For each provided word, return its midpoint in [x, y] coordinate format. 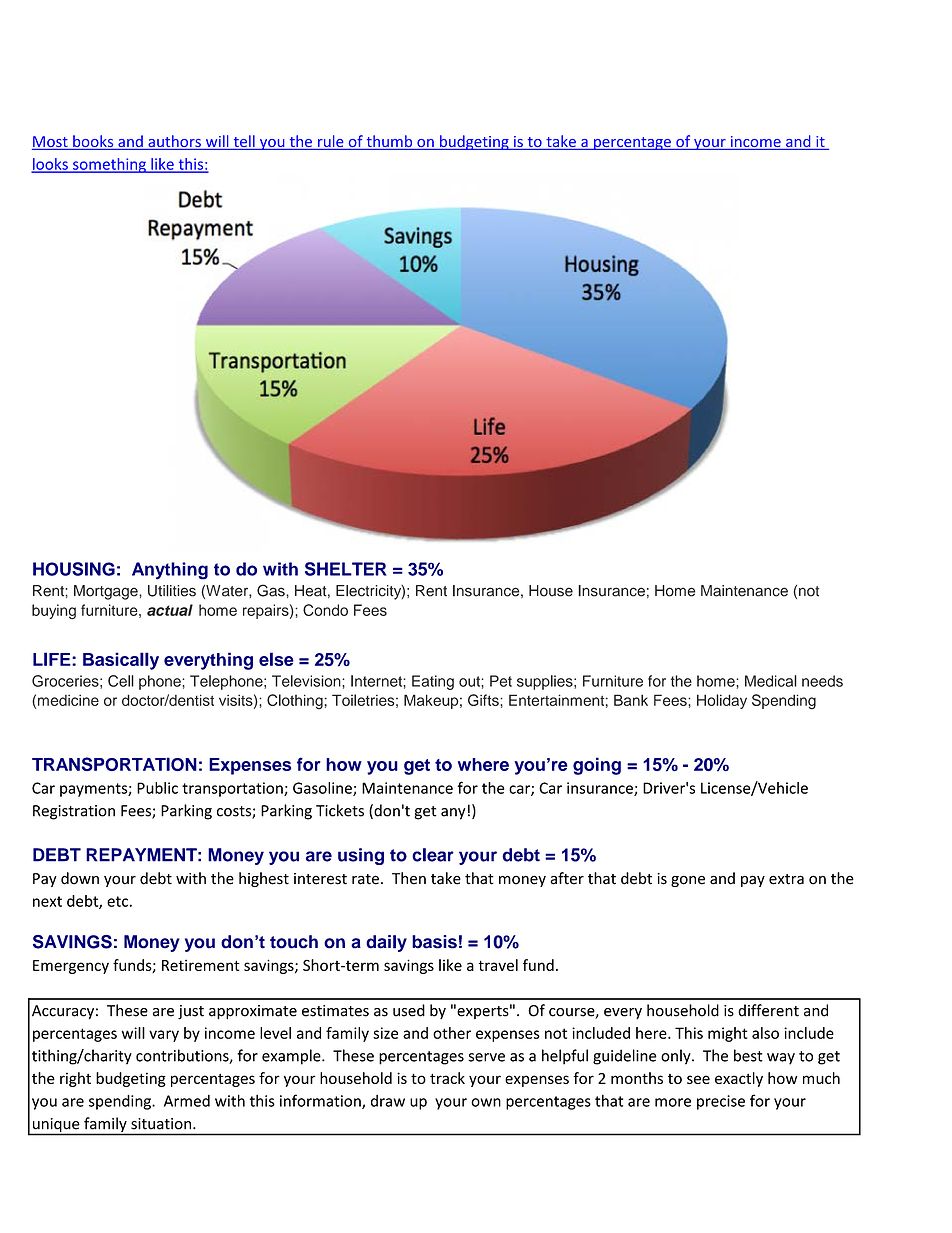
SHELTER [346, 569]
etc [117, 901]
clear [433, 855]
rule [331, 142]
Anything [170, 571]
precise [721, 1102]
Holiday [722, 701]
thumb [389, 142]
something [109, 165]
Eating [433, 682]
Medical [771, 681]
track [447, 1078]
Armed [187, 1101]
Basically [121, 661]
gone [688, 881]
